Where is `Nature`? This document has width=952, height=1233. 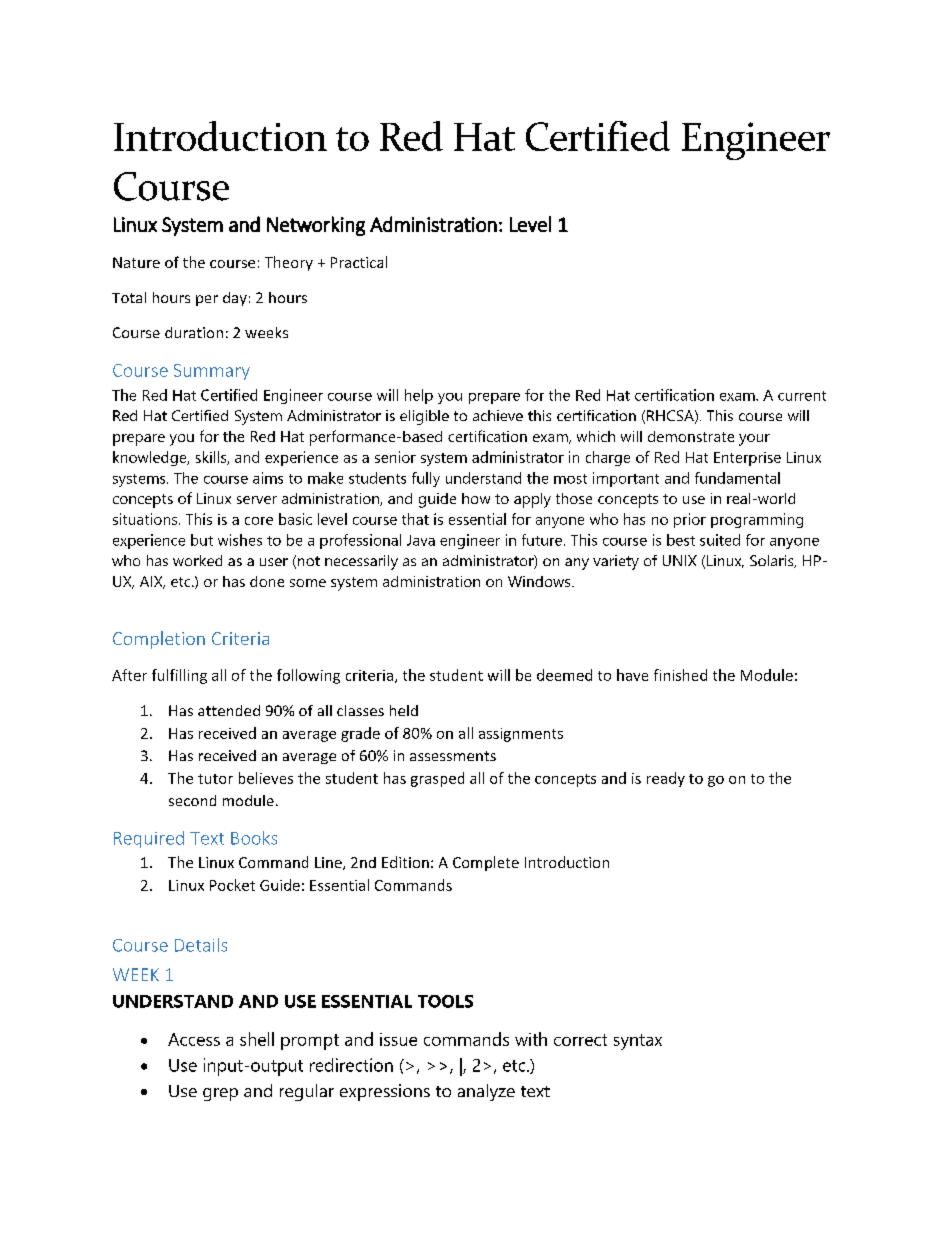 Nature is located at coordinates (136, 262).
